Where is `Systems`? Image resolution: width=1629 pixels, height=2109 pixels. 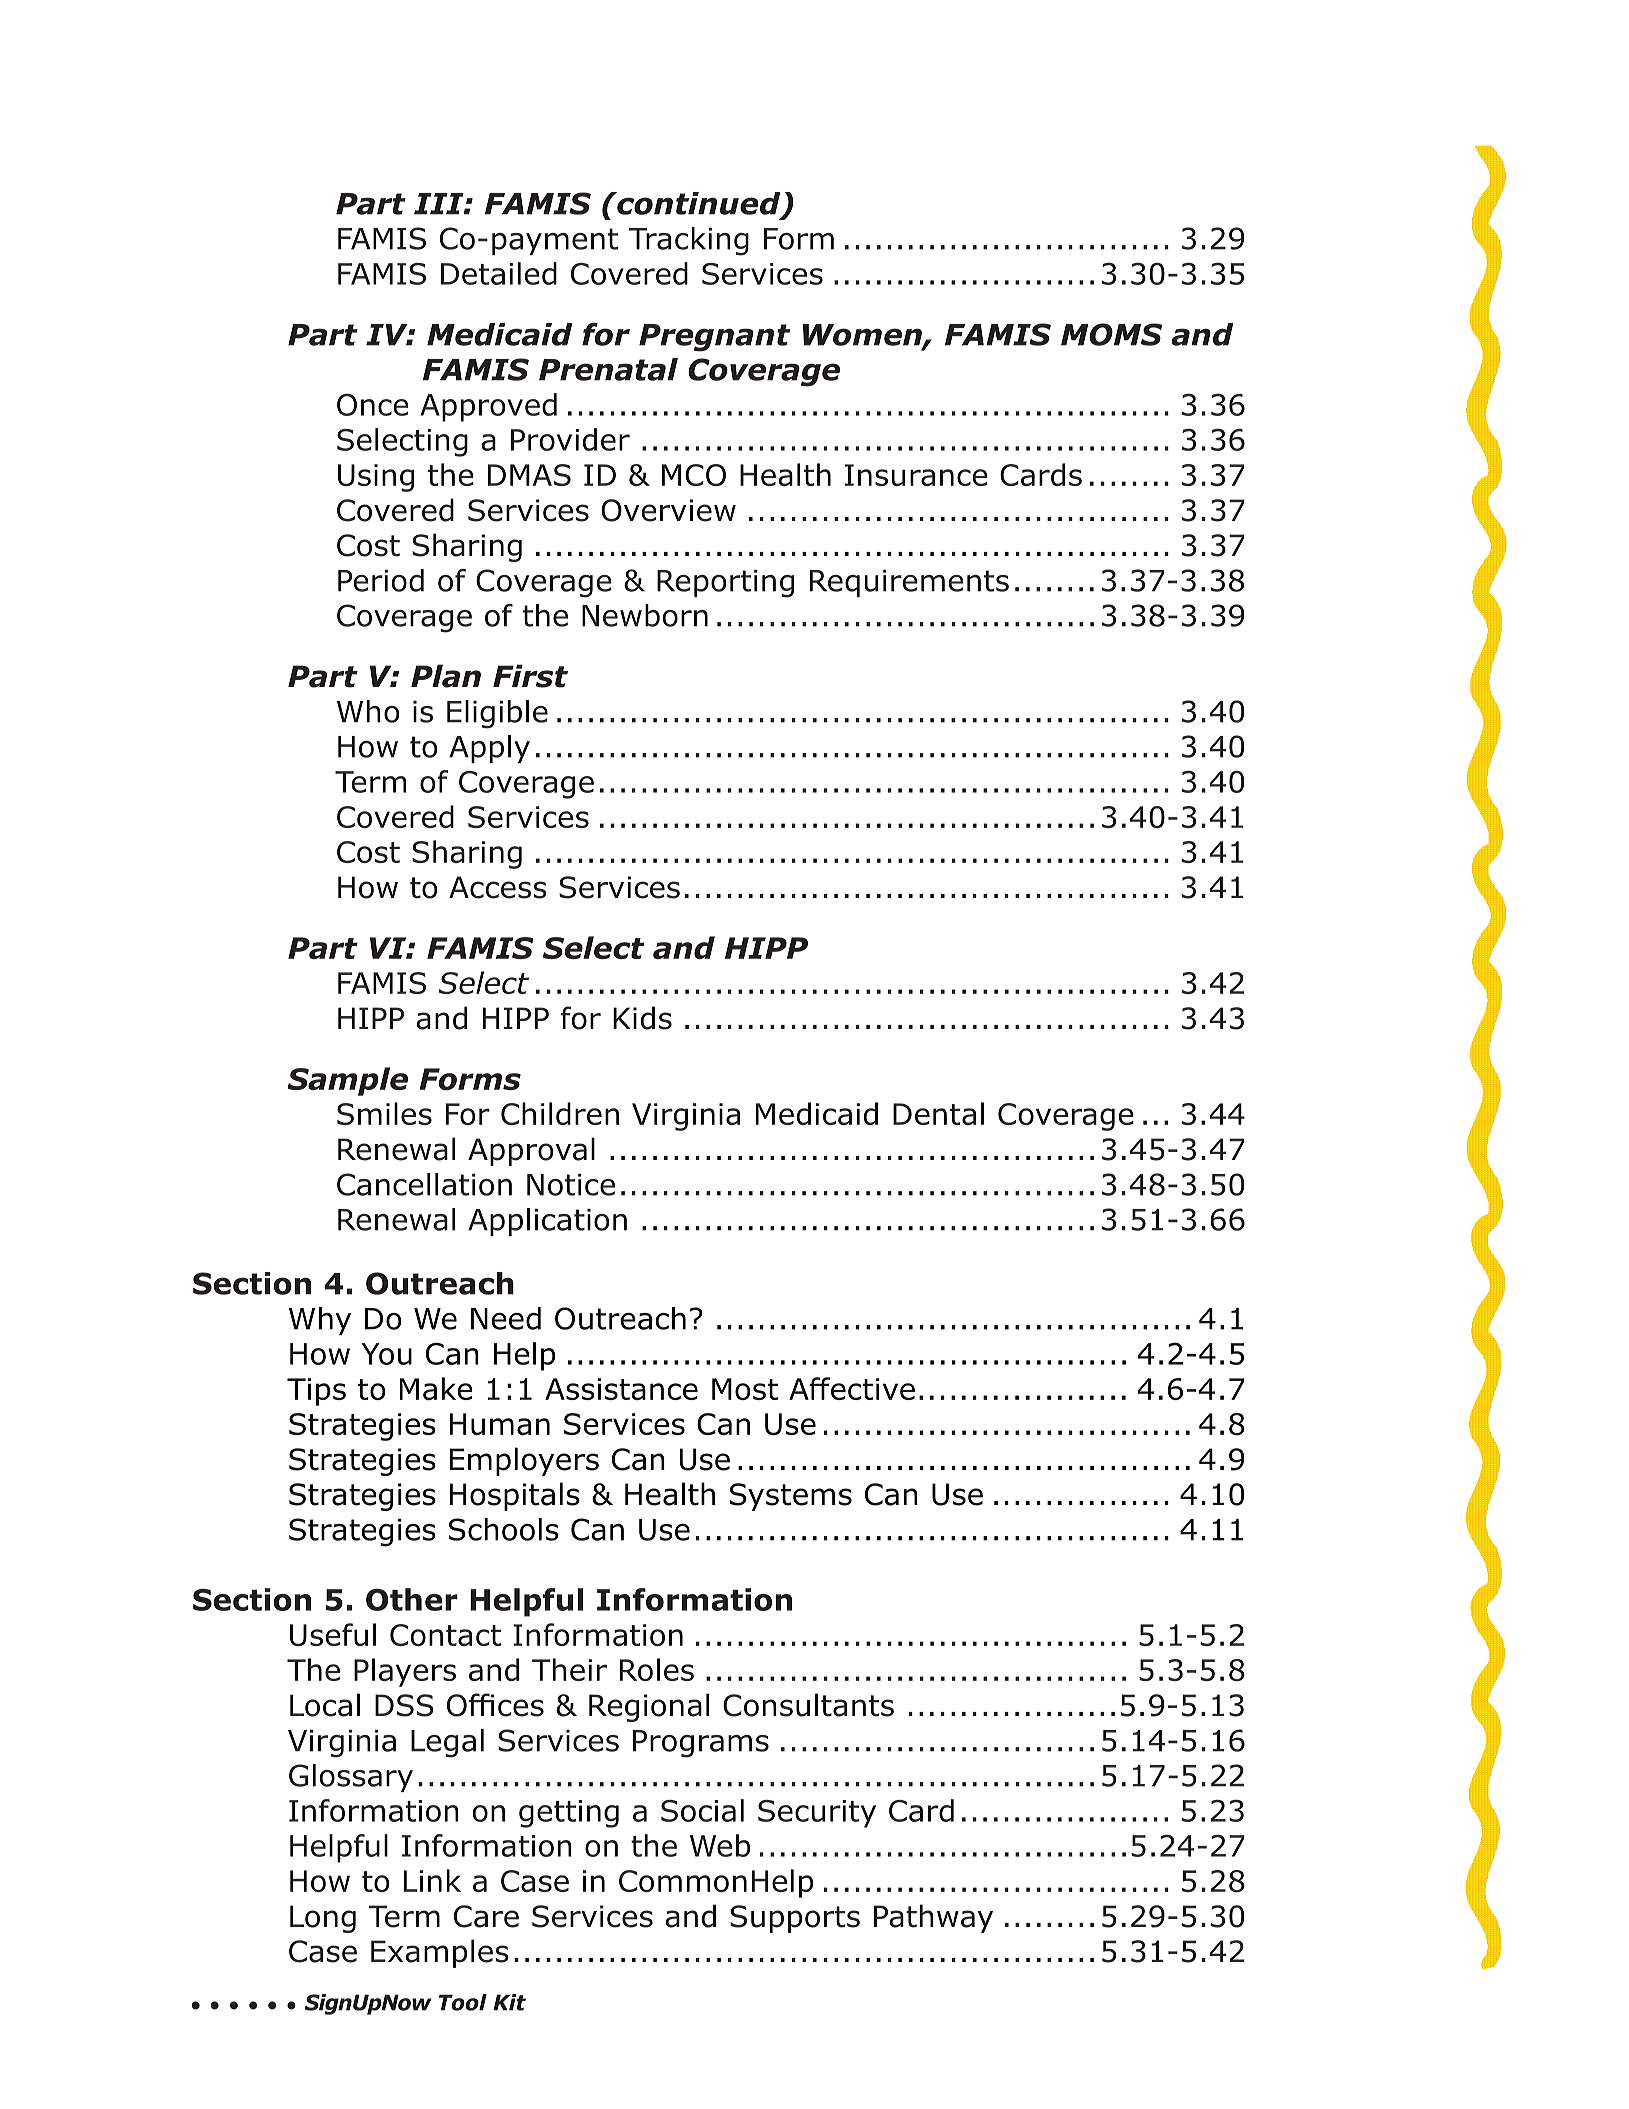
Systems is located at coordinates (791, 1497).
